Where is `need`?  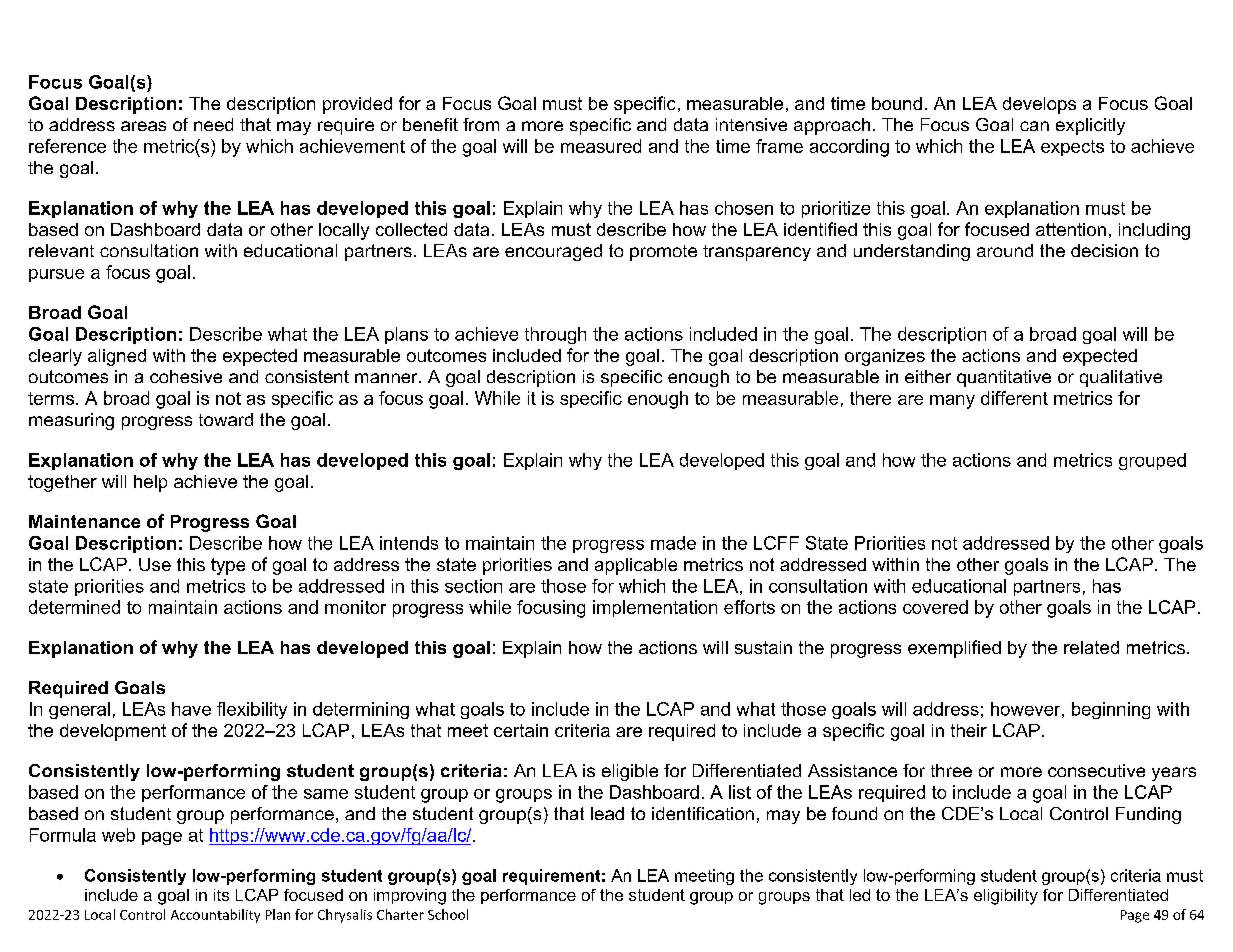 need is located at coordinates (213, 124).
